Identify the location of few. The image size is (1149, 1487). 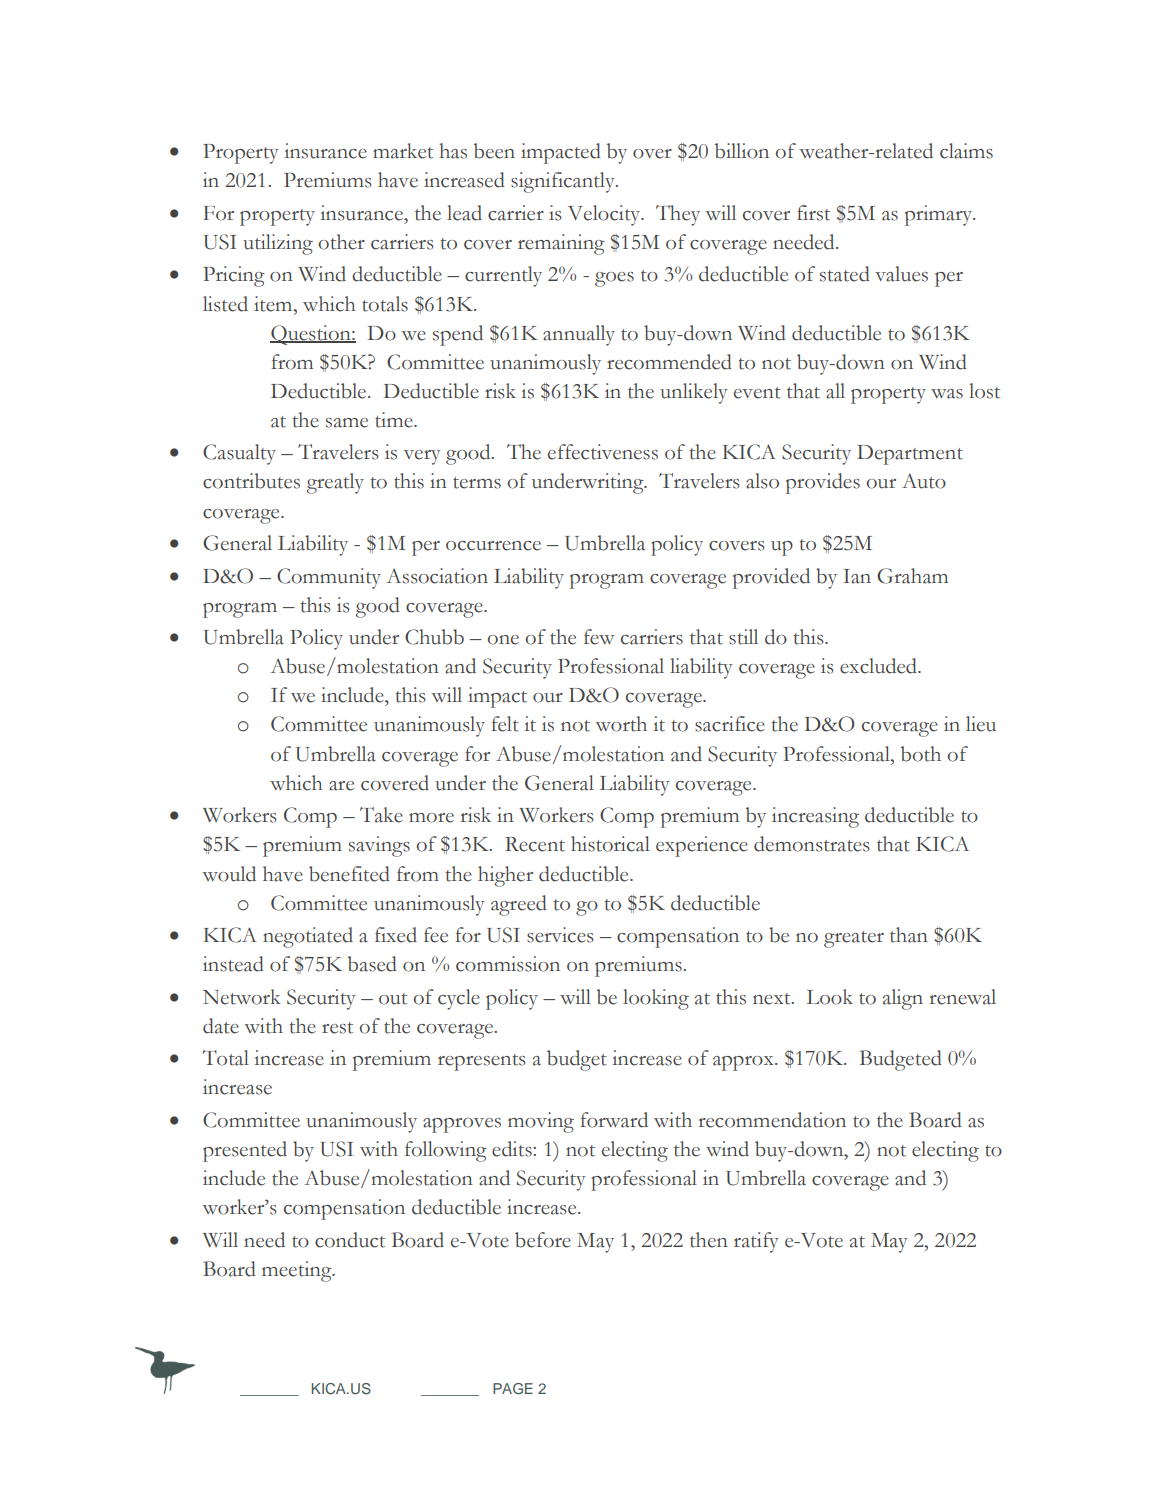
(599, 637).
